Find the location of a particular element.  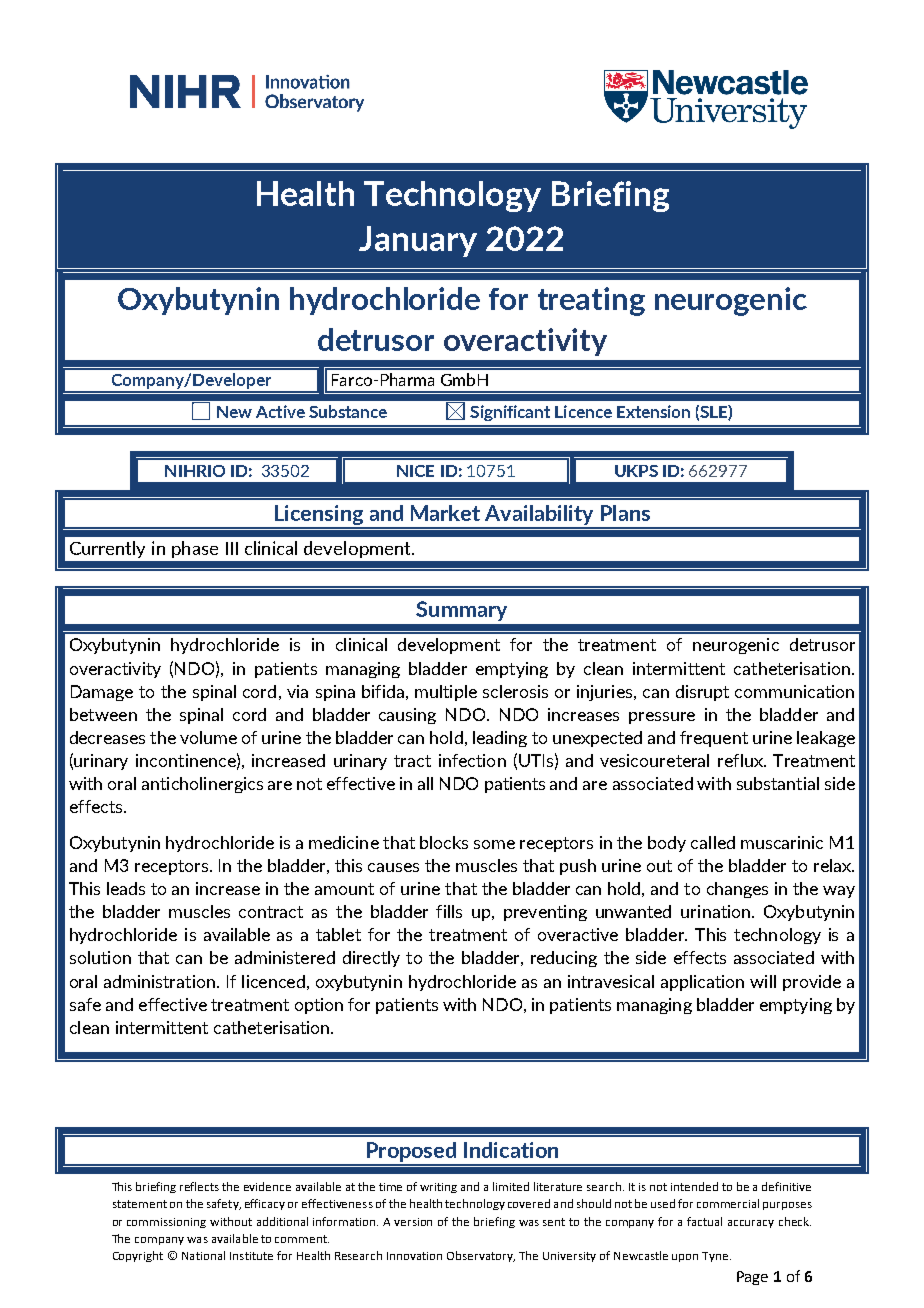

treating is located at coordinates (591, 301).
